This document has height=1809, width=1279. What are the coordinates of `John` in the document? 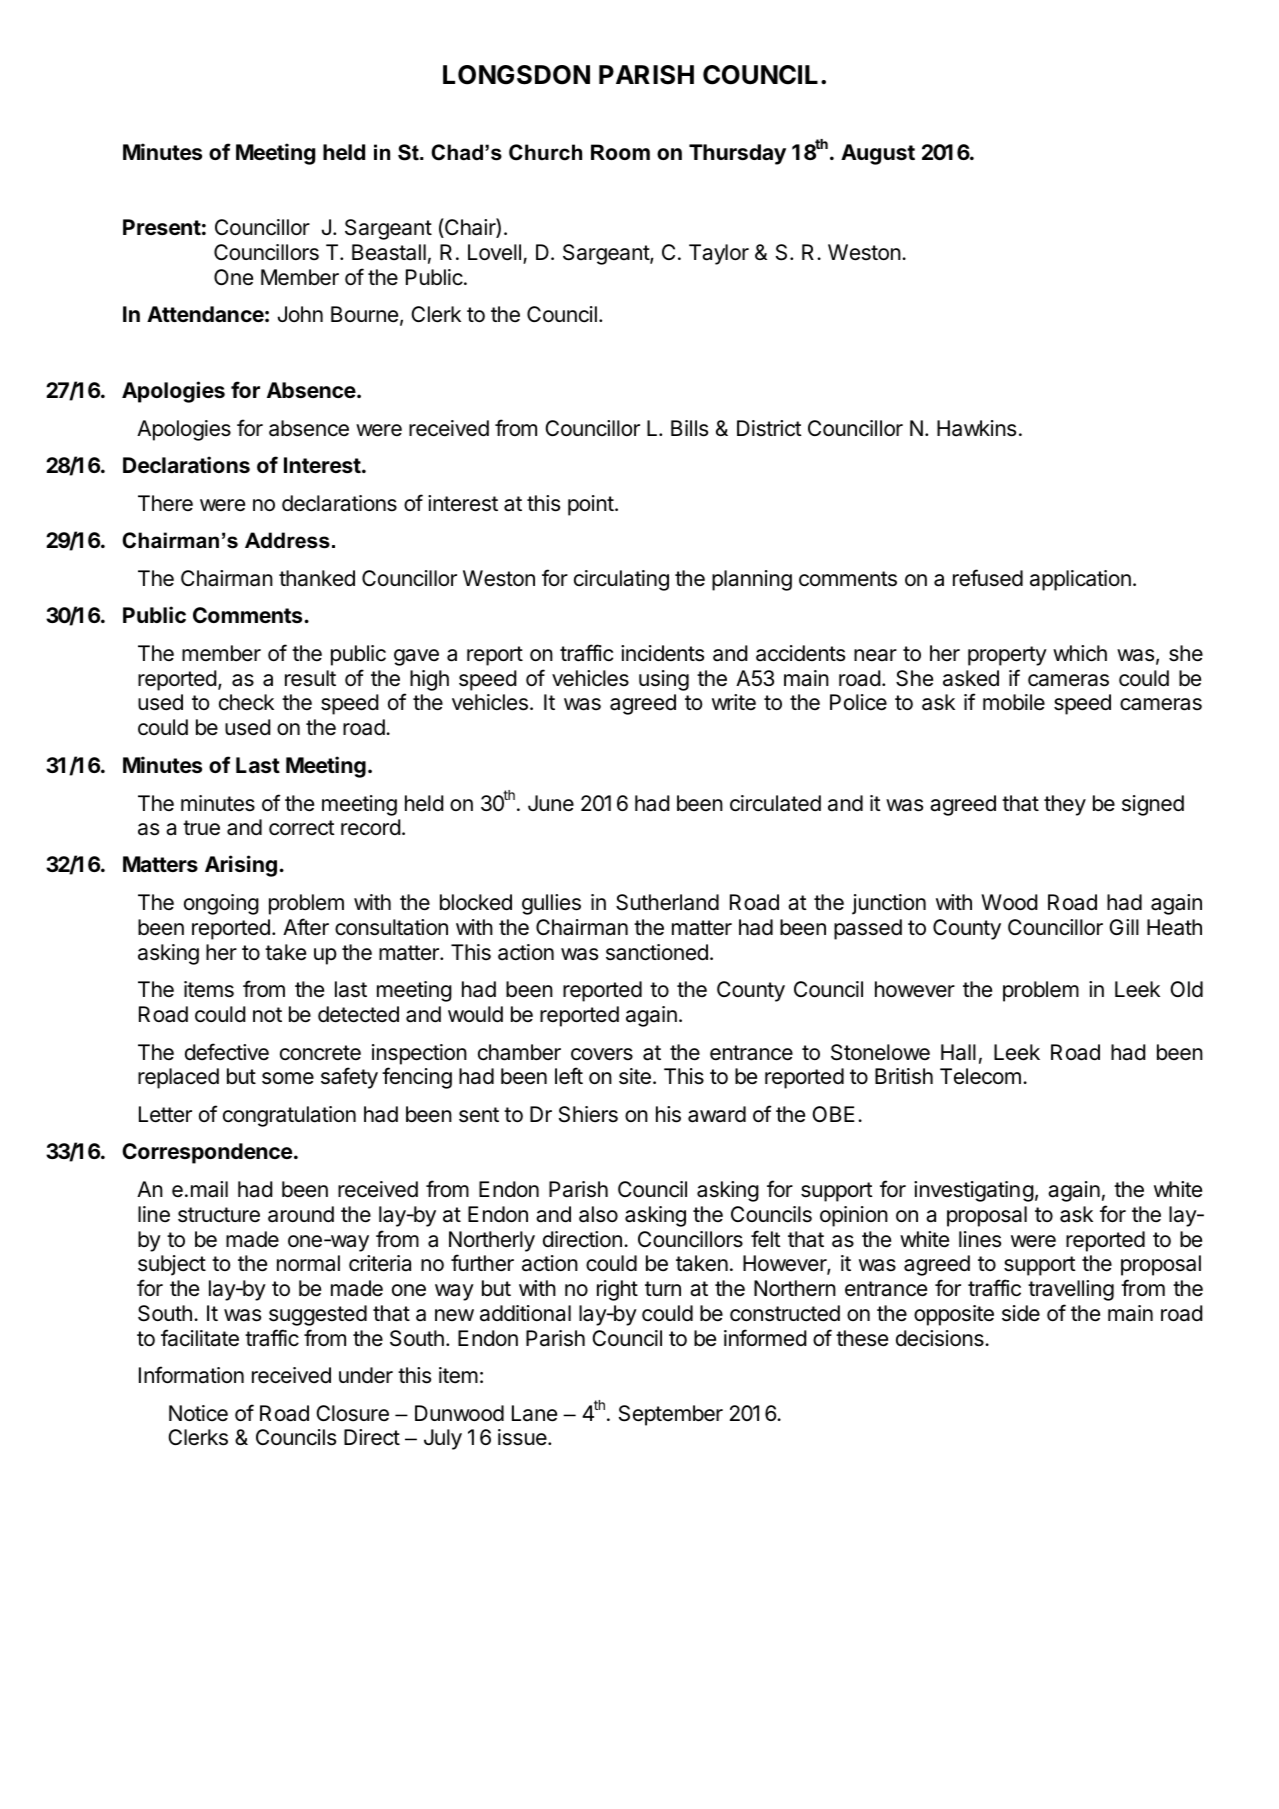 It's located at (300, 314).
